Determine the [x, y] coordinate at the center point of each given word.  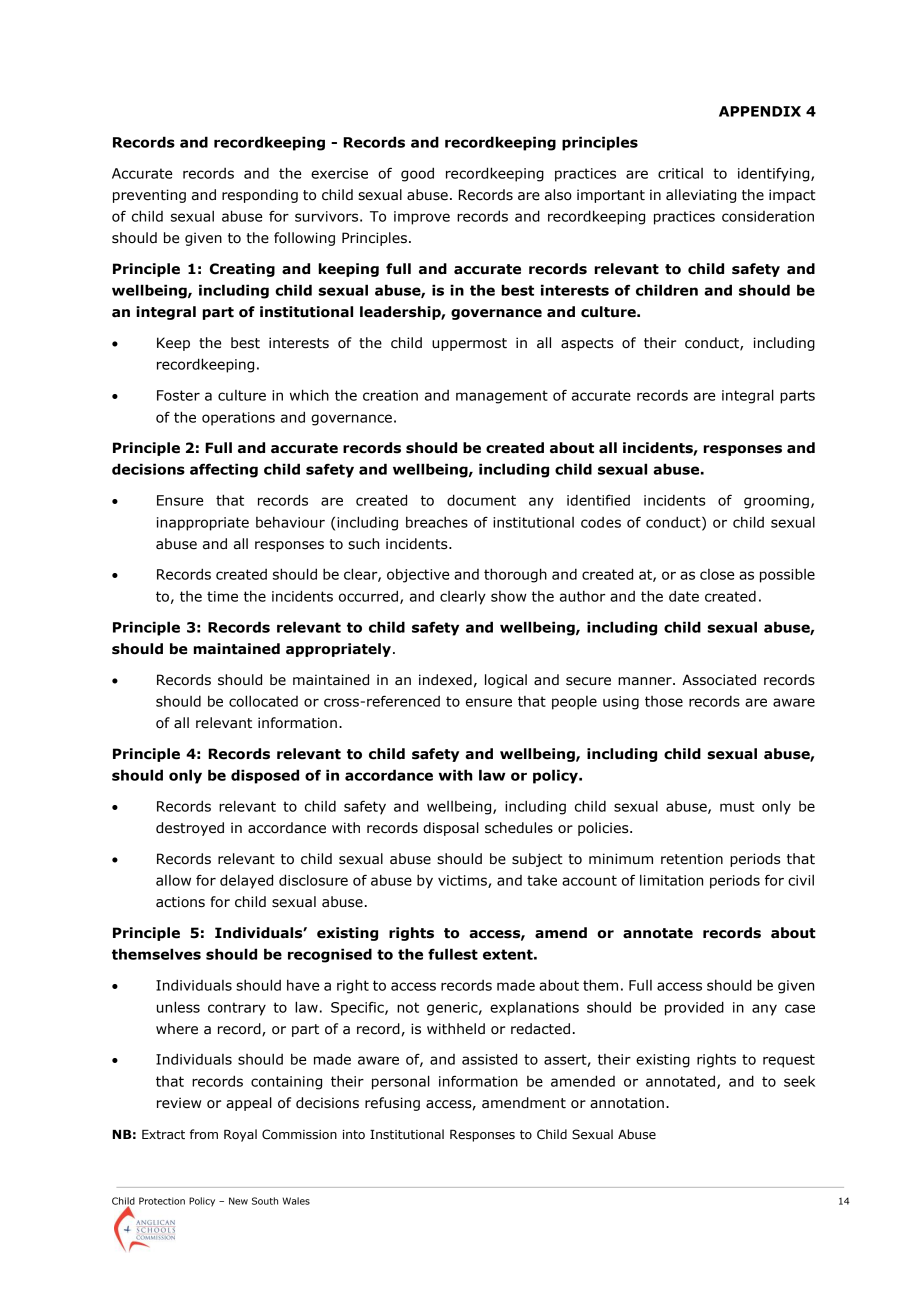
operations [238, 419]
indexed [445, 680]
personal [401, 1082]
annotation [627, 1103]
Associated [719, 680]
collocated [263, 701]
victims [463, 881]
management [502, 397]
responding [260, 196]
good [417, 174]
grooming [776, 502]
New [238, 1201]
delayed [246, 881]
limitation [671, 880]
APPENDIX [760, 111]
